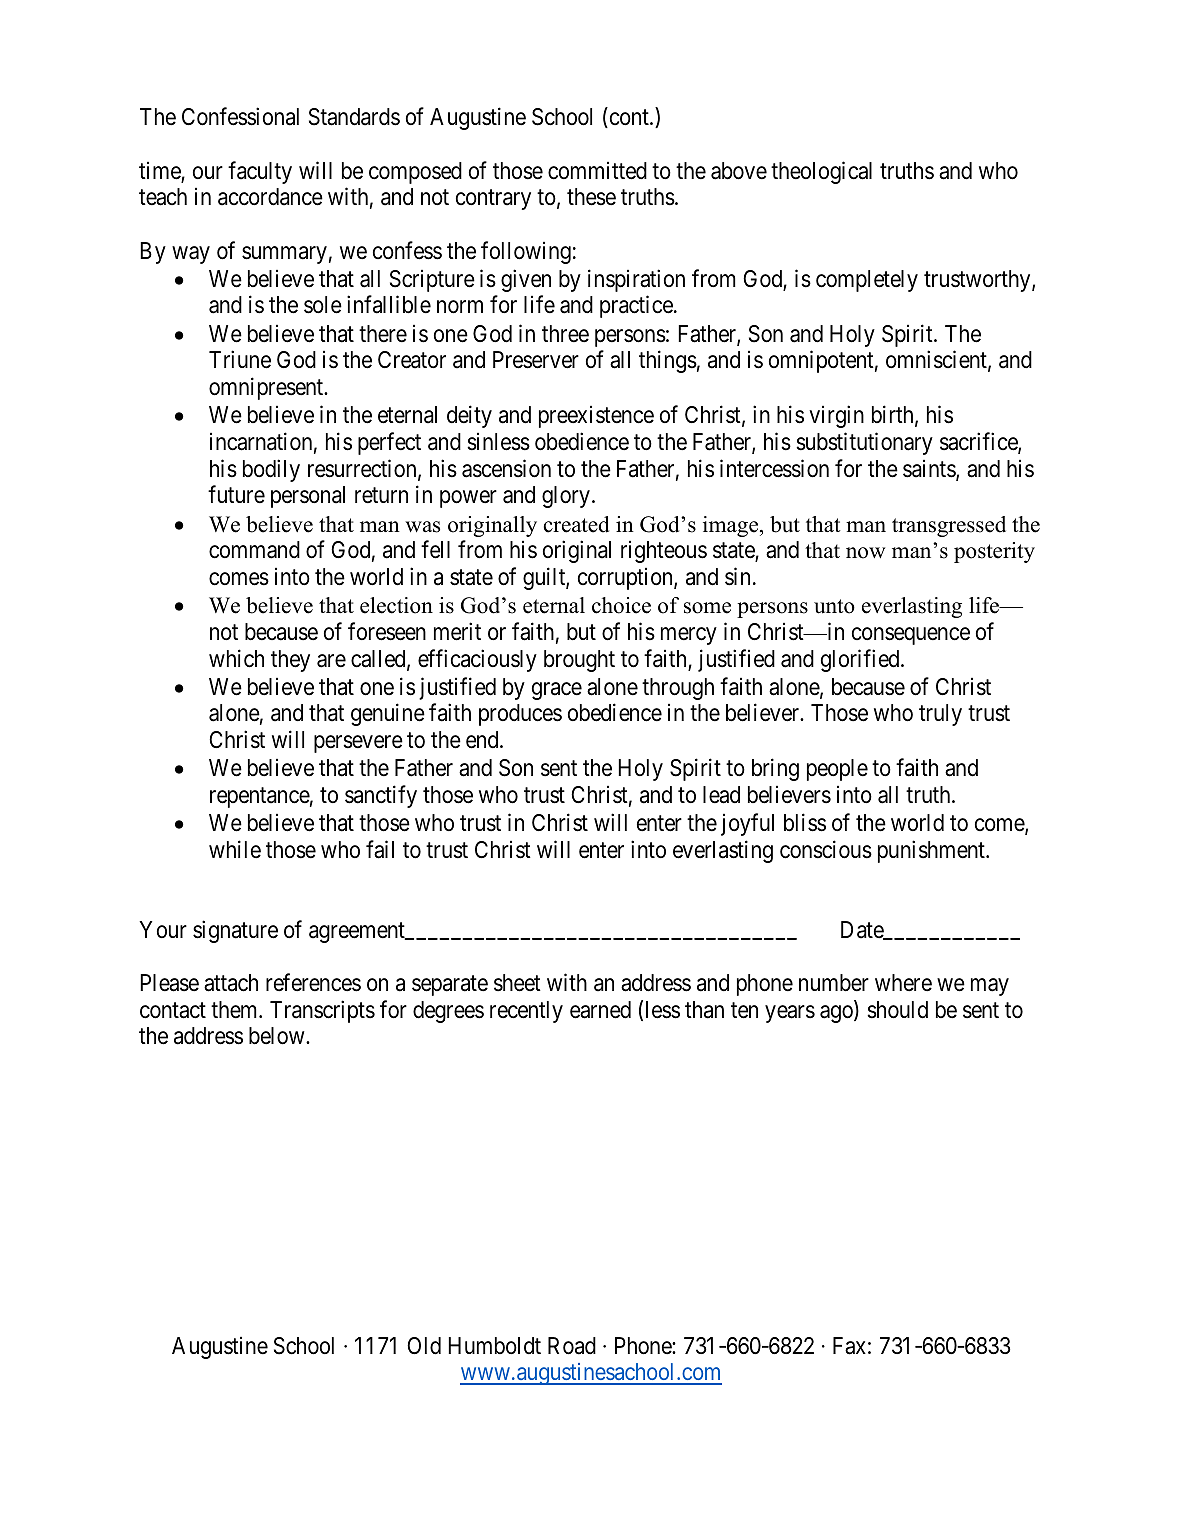  I want to click on theological, so click(821, 172).
